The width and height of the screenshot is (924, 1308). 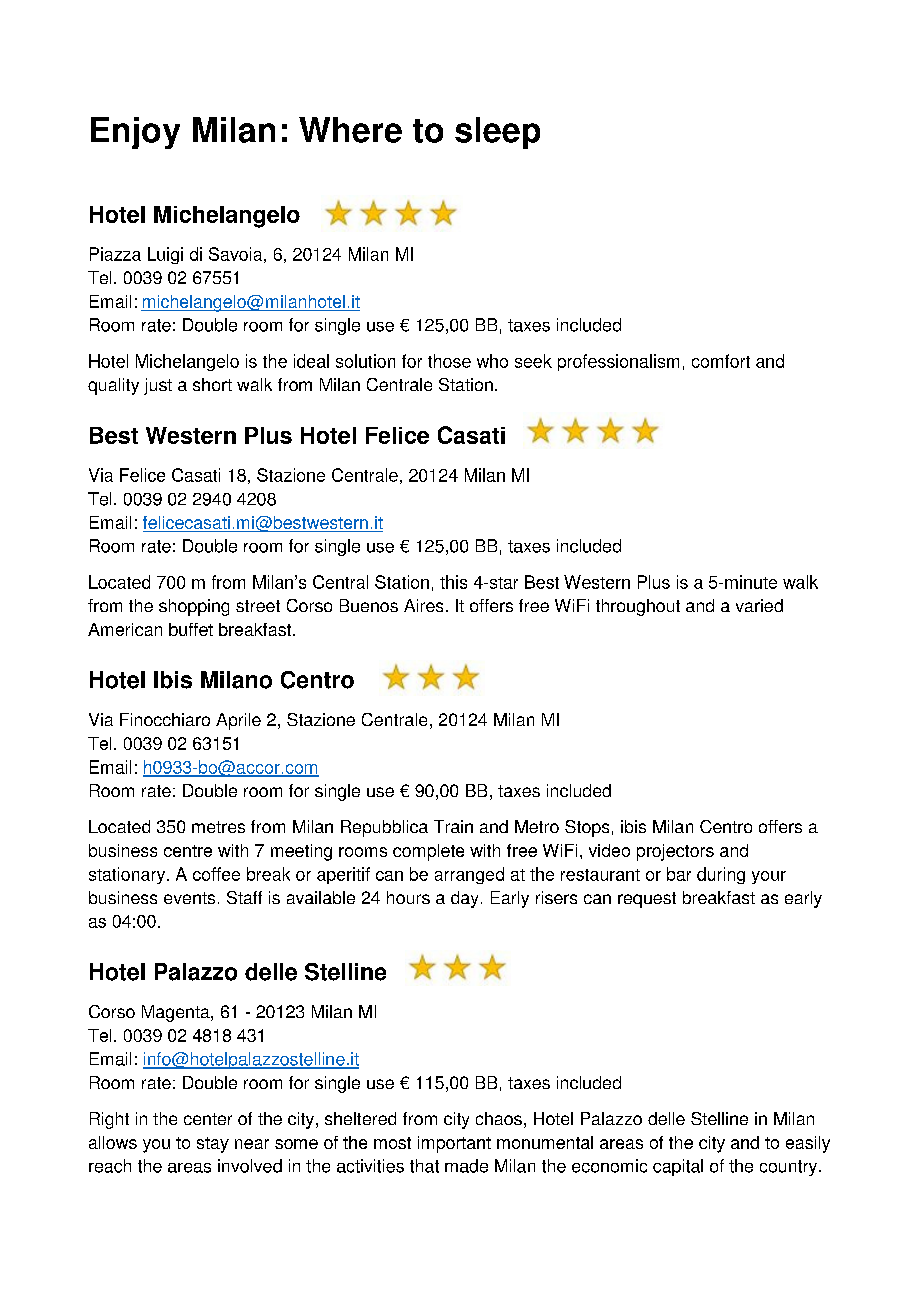 I want to click on sleep, so click(x=497, y=133).
